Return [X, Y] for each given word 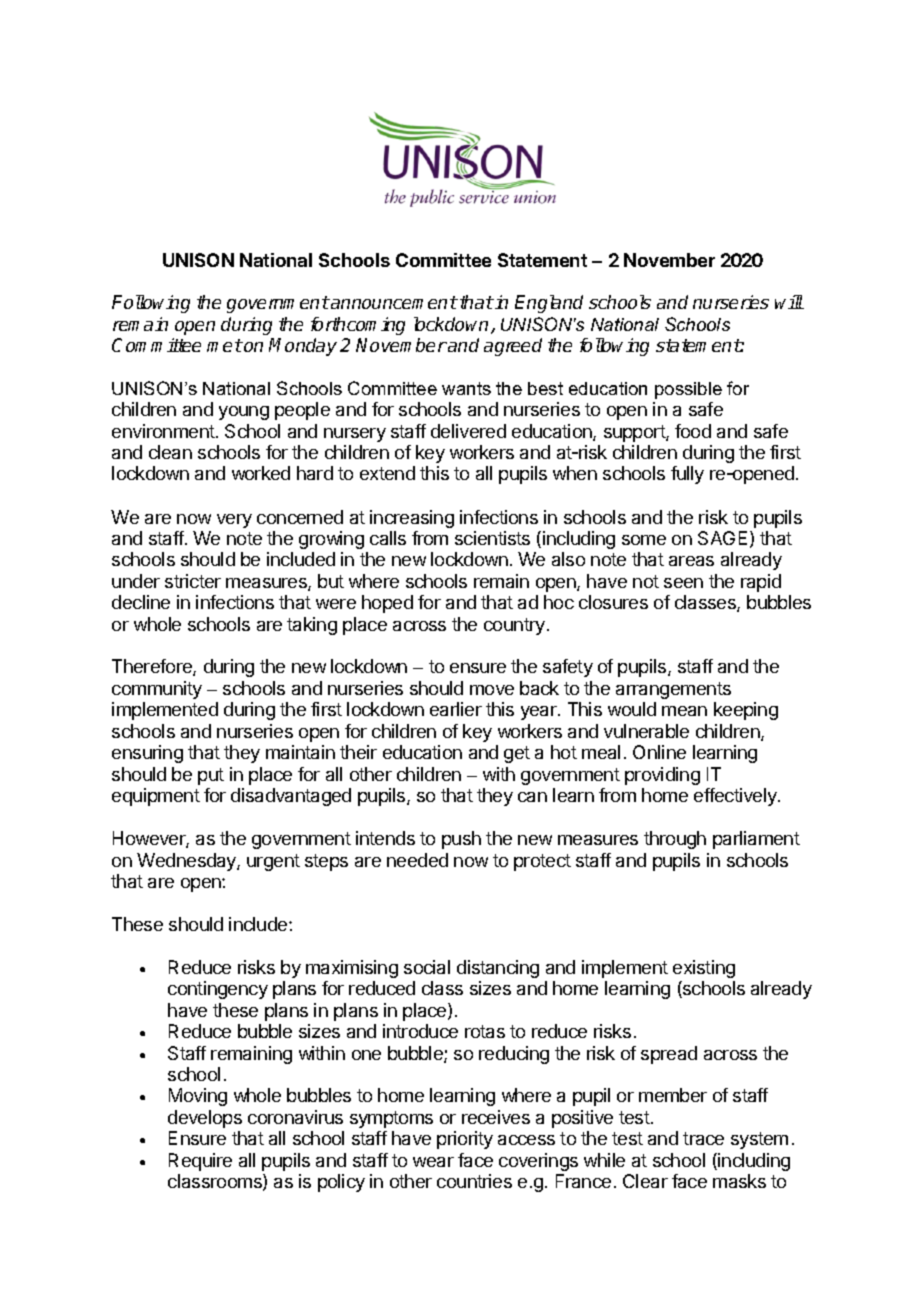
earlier [456, 709]
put [211, 776]
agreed [513, 347]
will [789, 302]
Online [659, 752]
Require [200, 1162]
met [225, 345]
